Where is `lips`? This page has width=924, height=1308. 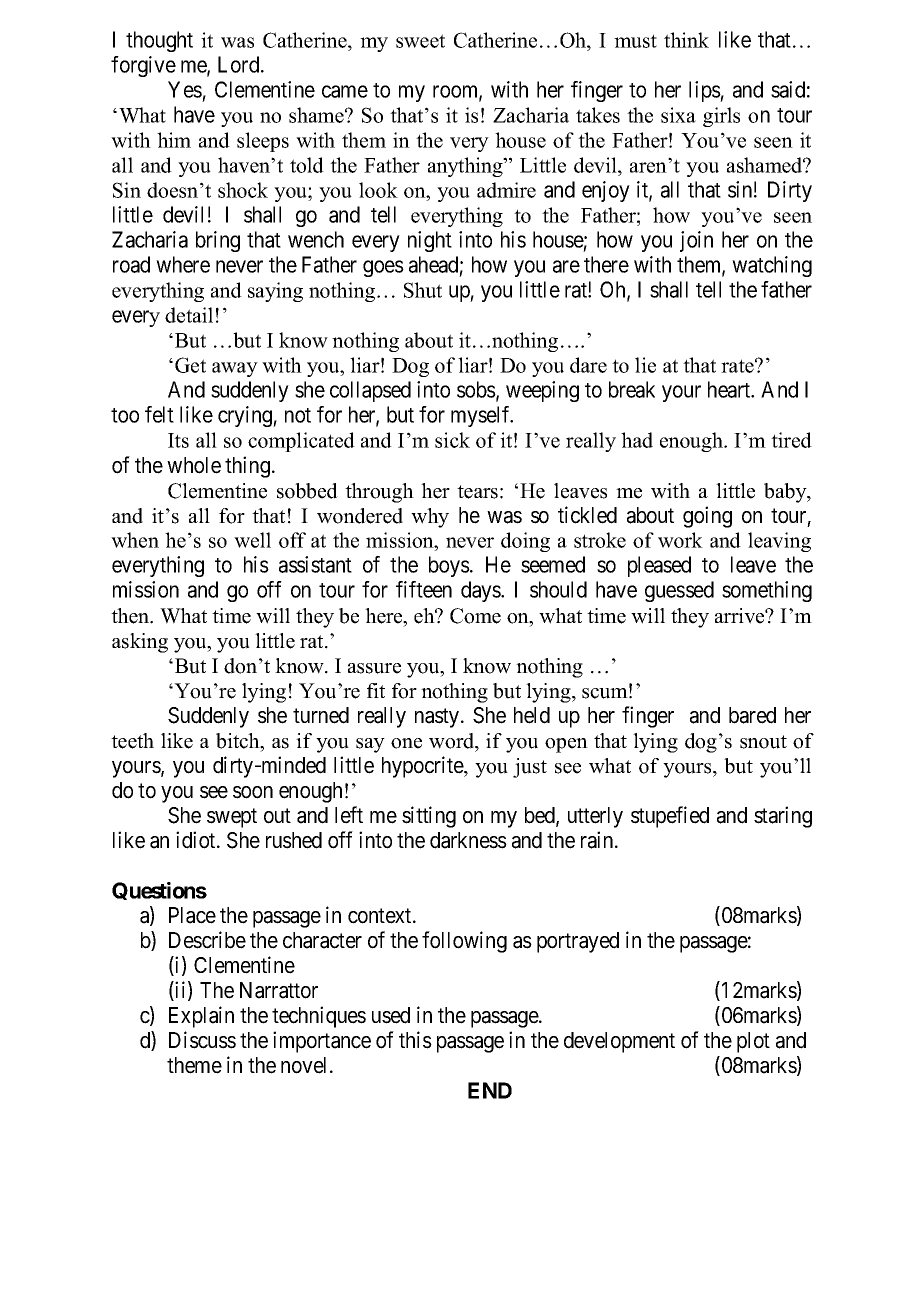
lips is located at coordinates (705, 91).
